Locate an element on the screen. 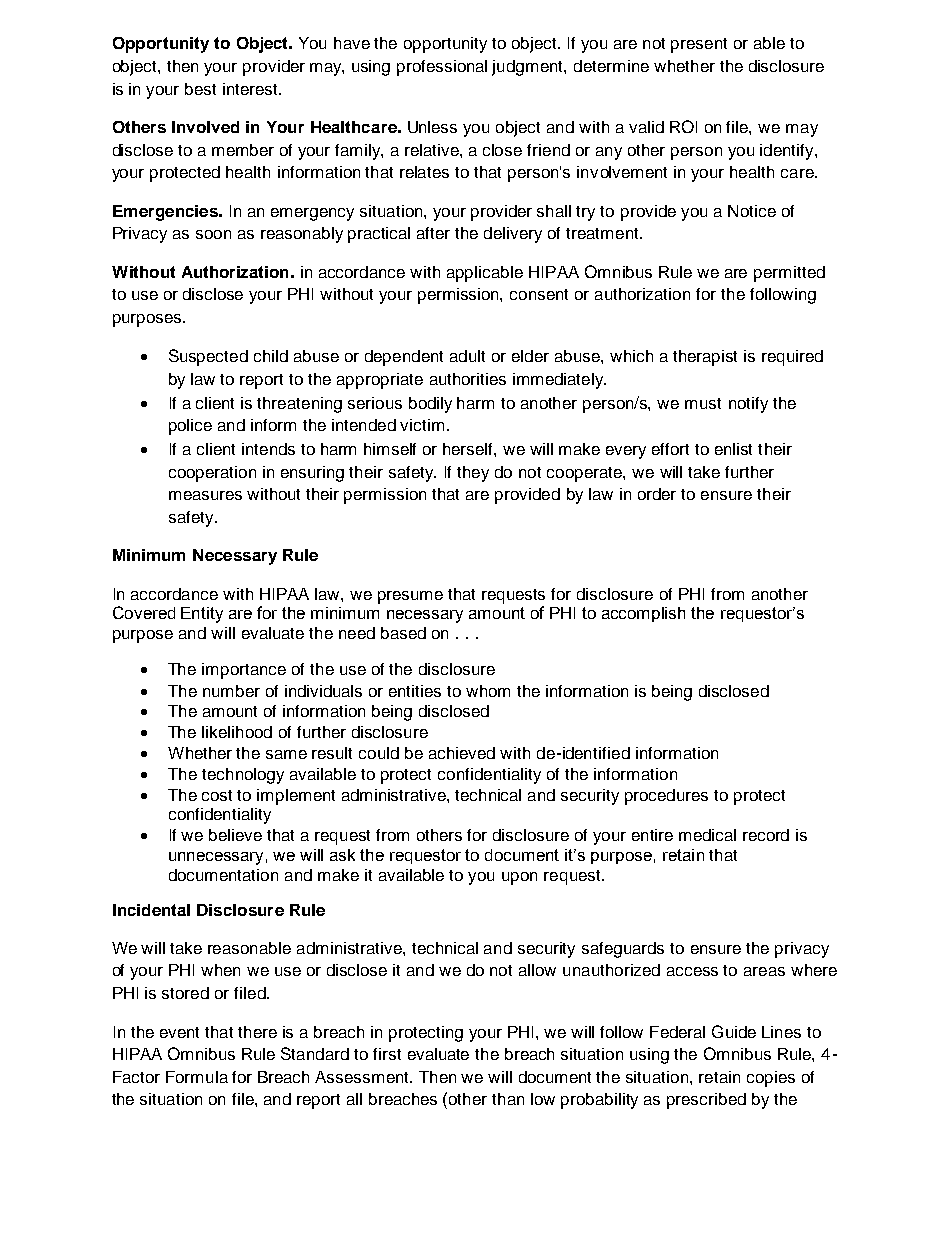  Entity is located at coordinates (202, 615).
